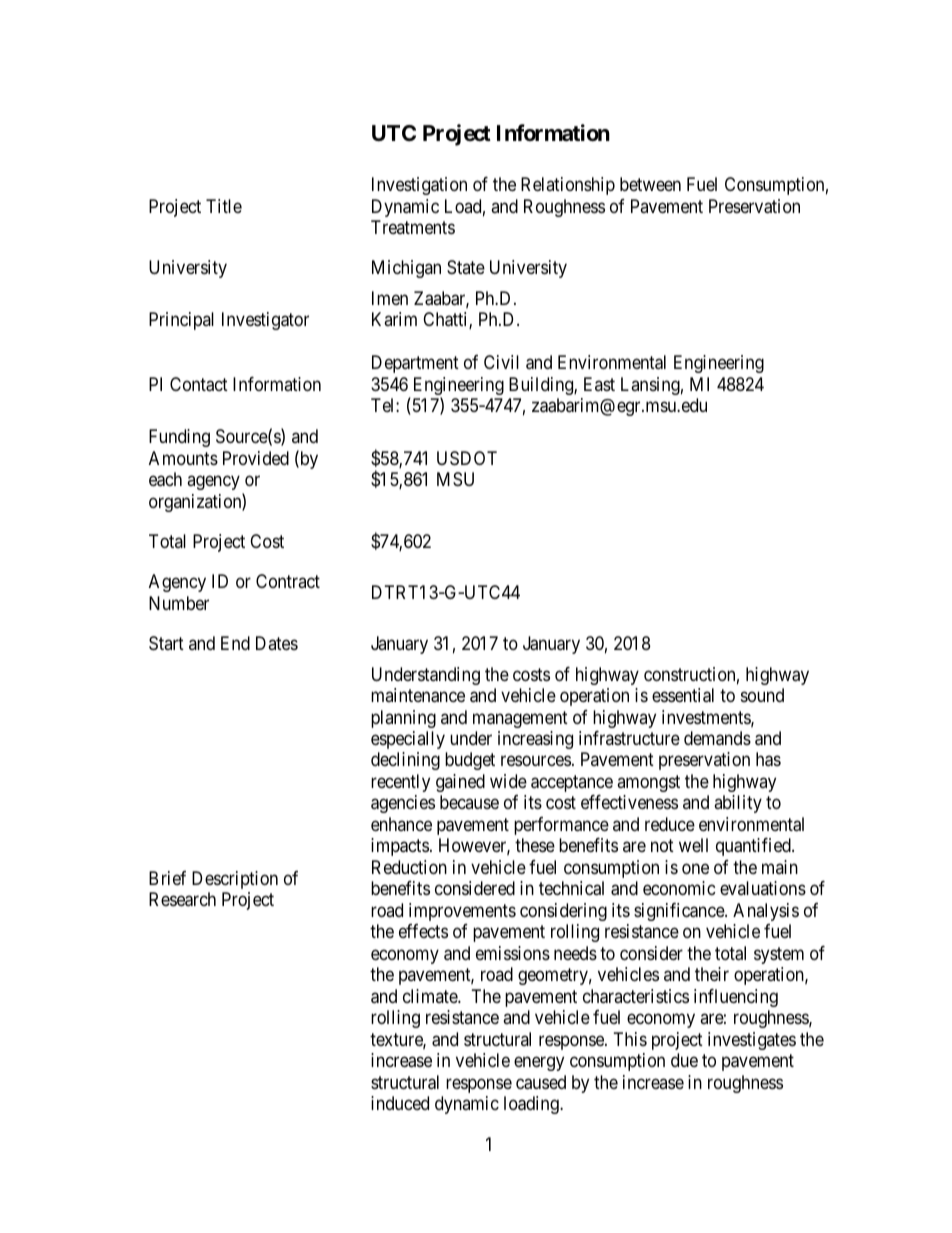 This screenshot has height=1233, width=952. Describe the element at coordinates (650, 184) in the screenshot. I see `between` at that location.
